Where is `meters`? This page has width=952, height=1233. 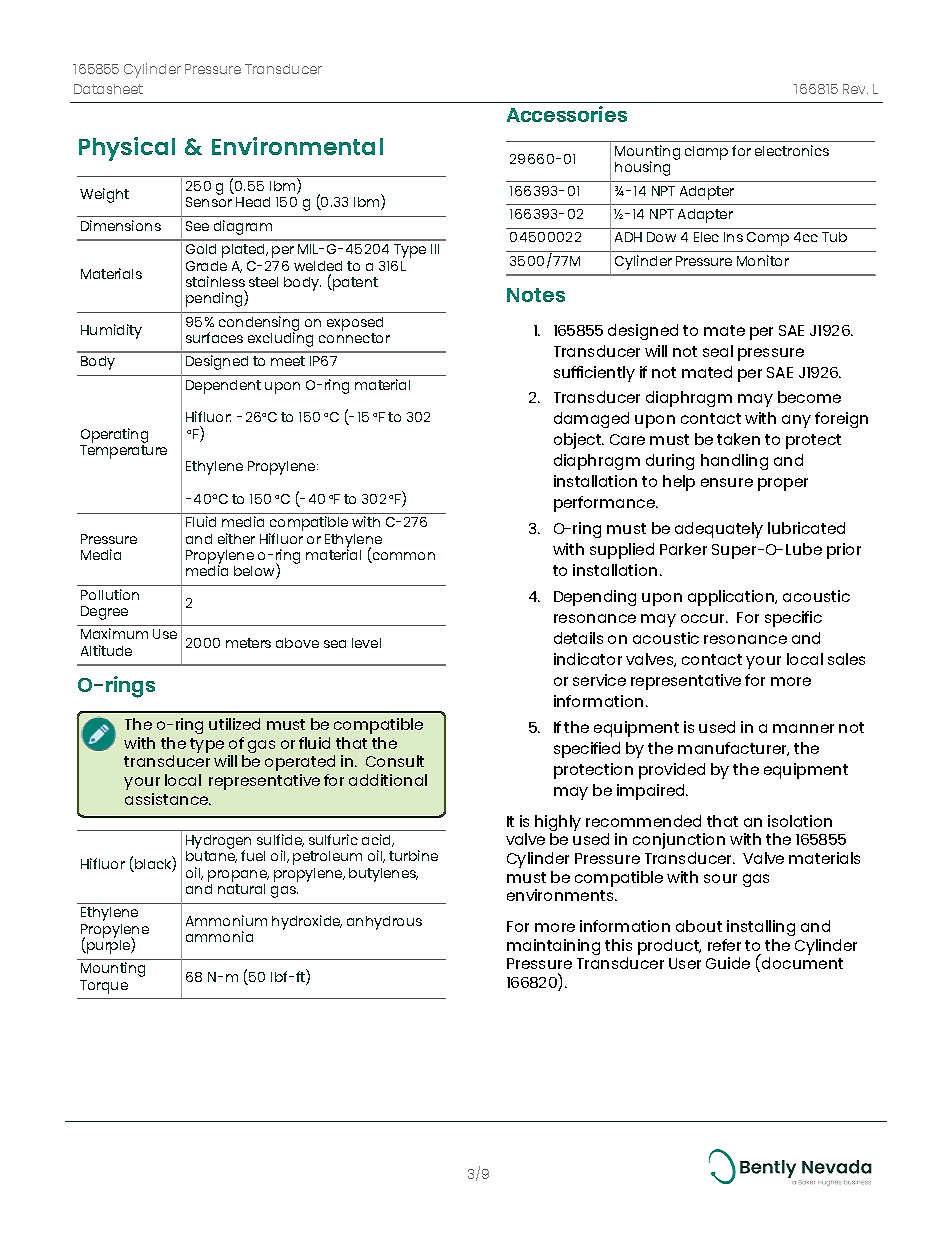
meters is located at coordinates (248, 643).
